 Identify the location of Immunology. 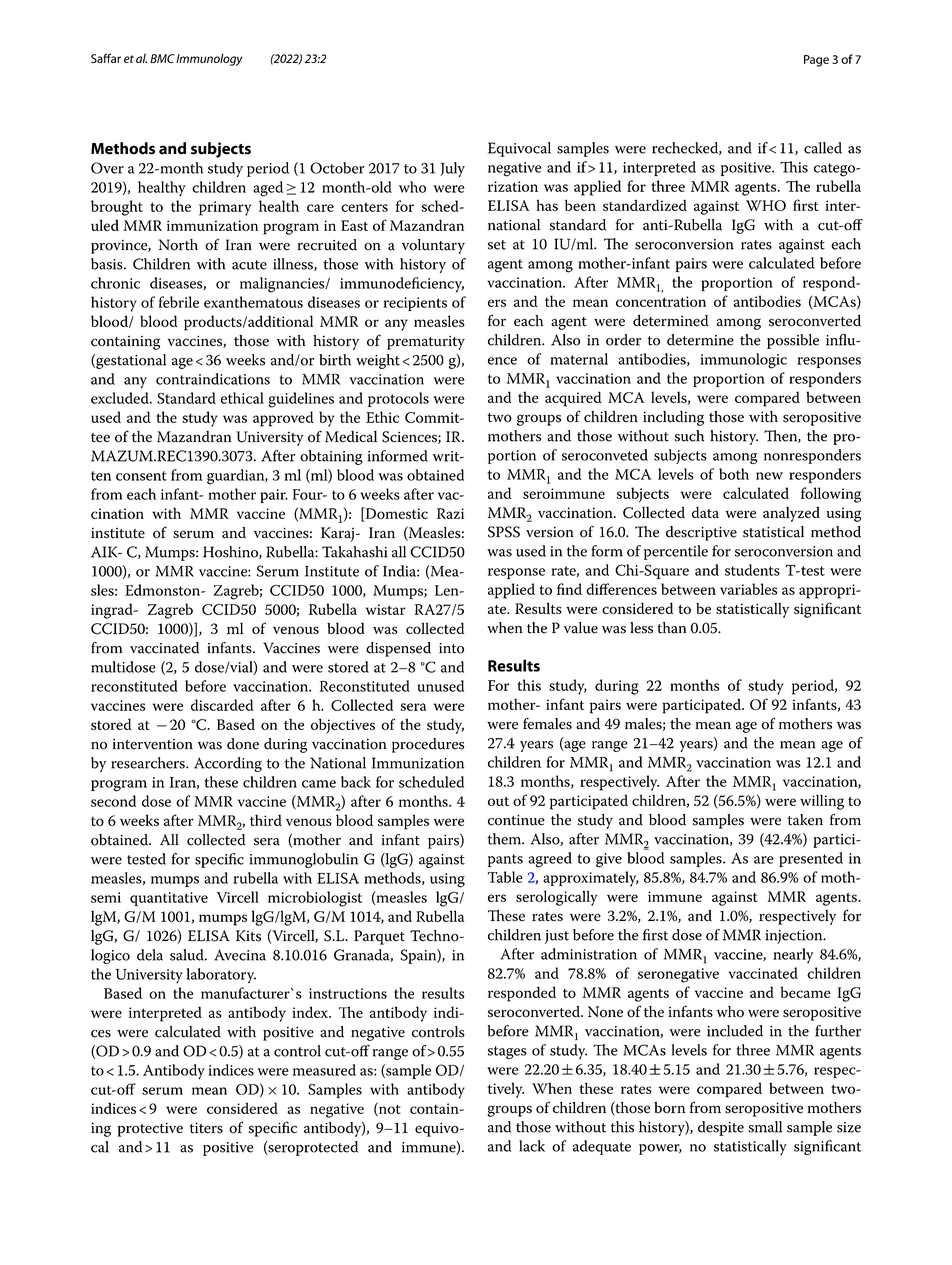
(209, 59).
